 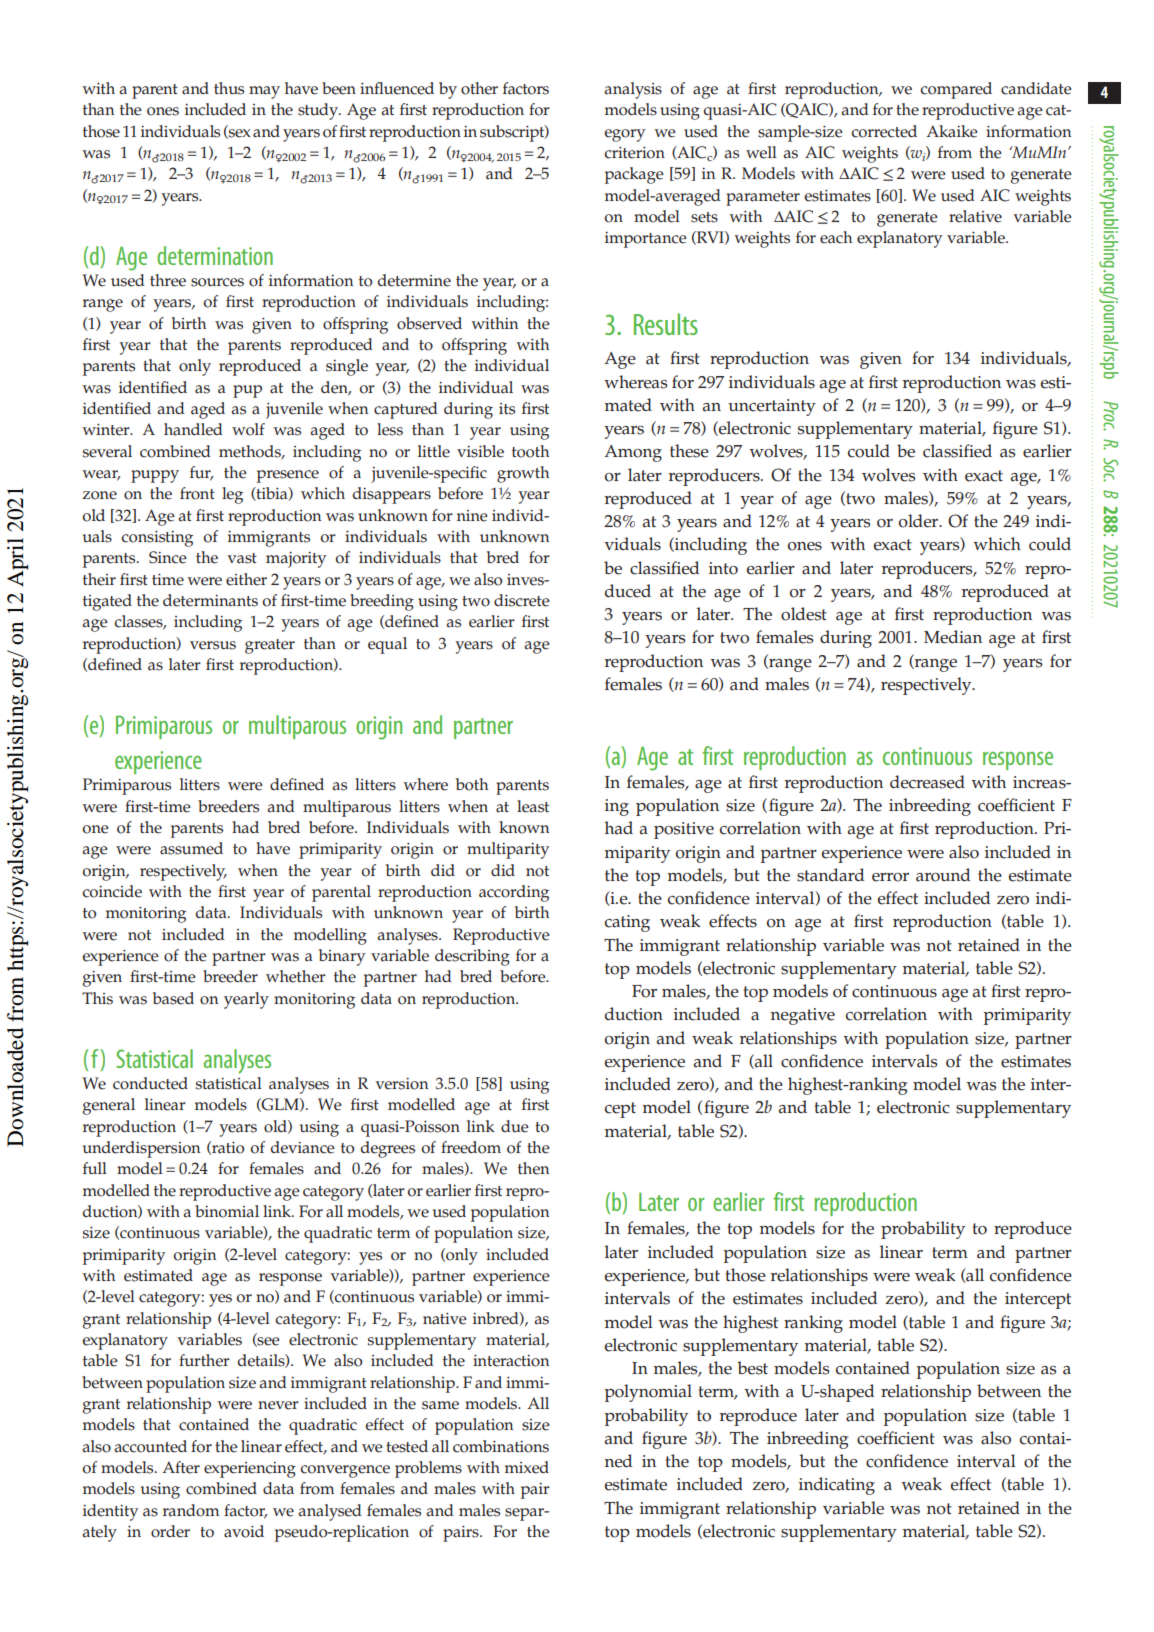 I want to click on either, so click(x=246, y=579).
